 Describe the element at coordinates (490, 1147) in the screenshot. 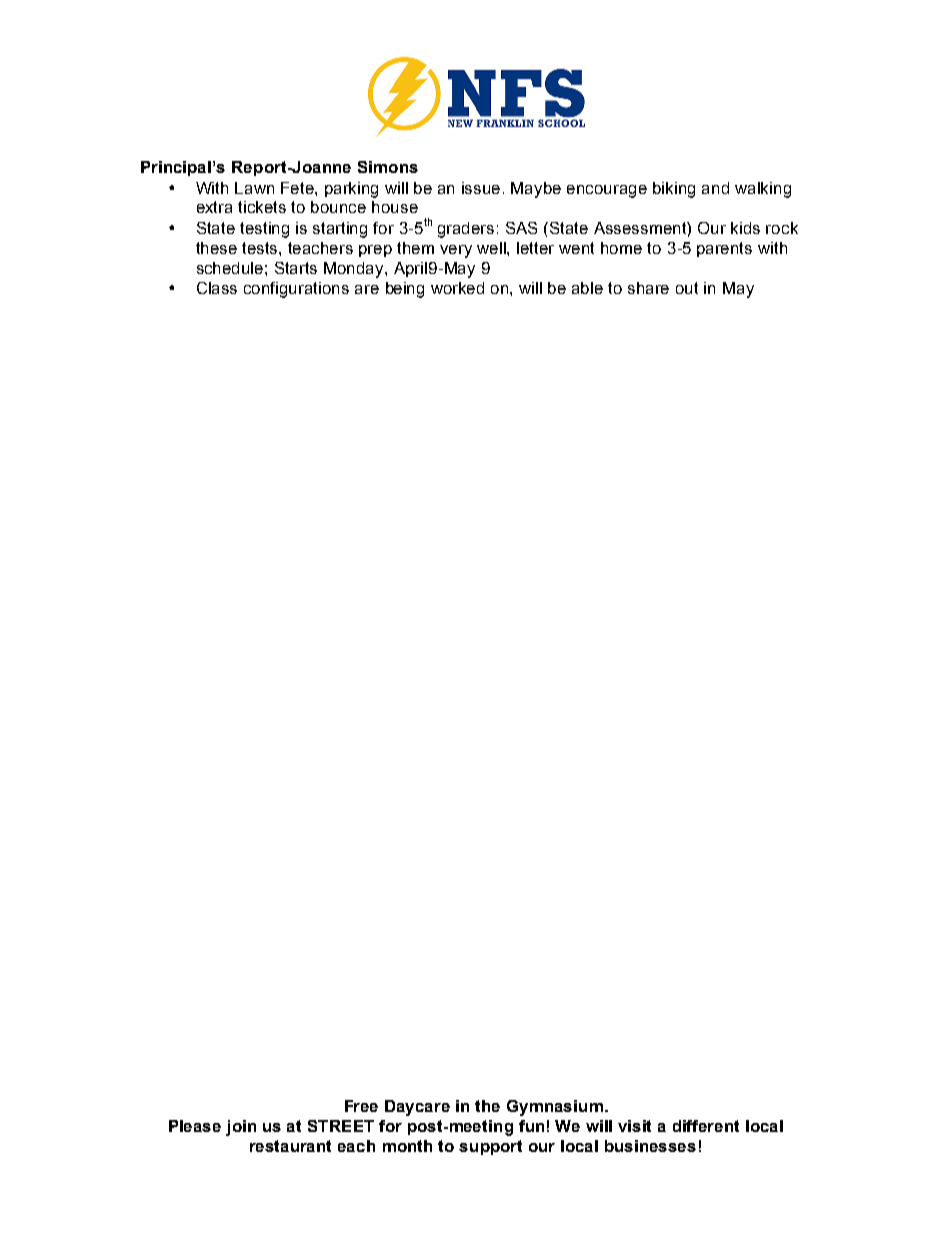

I see `support` at that location.
